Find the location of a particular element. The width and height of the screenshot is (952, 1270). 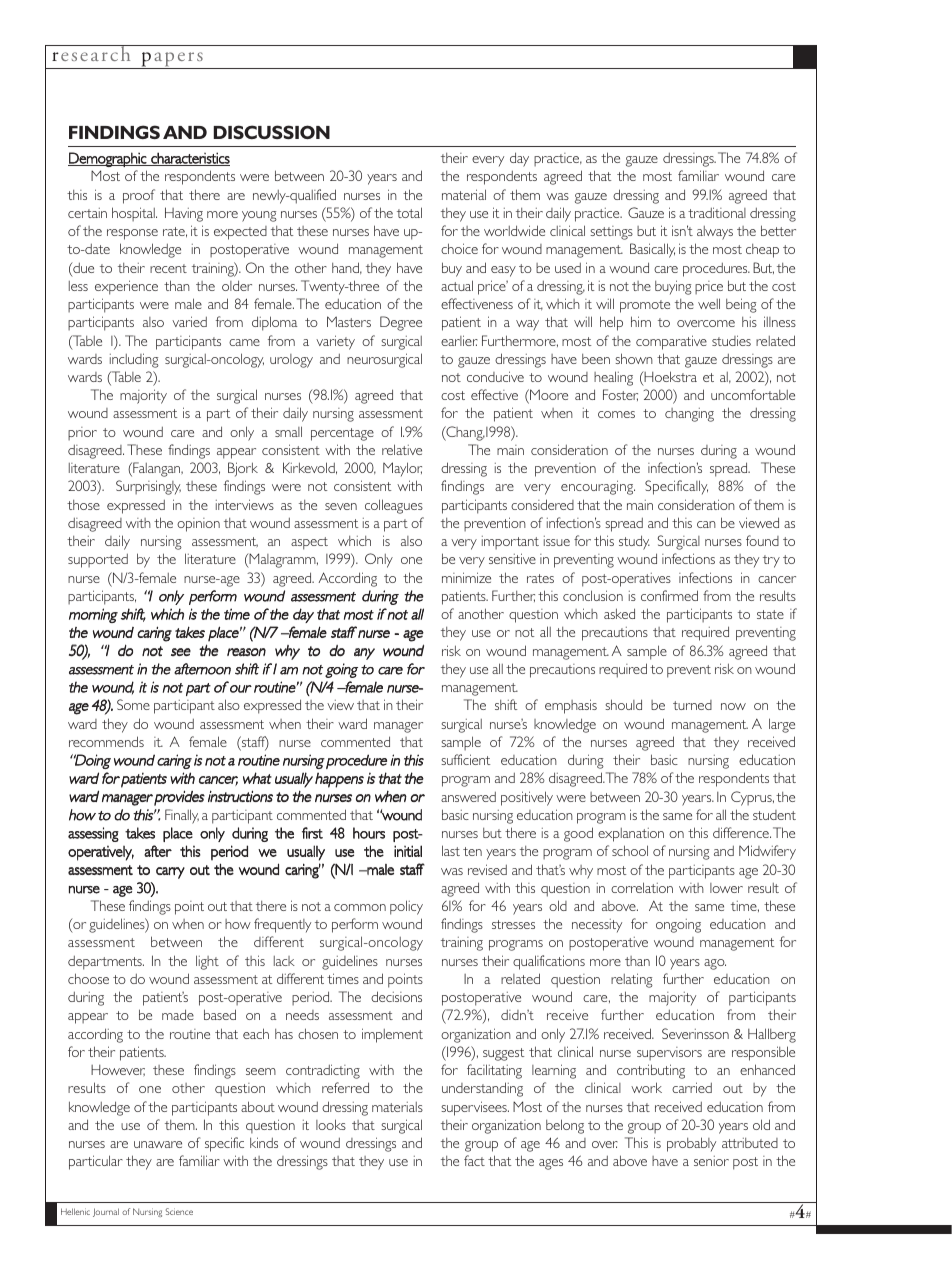

relative is located at coordinates (402, 449).
